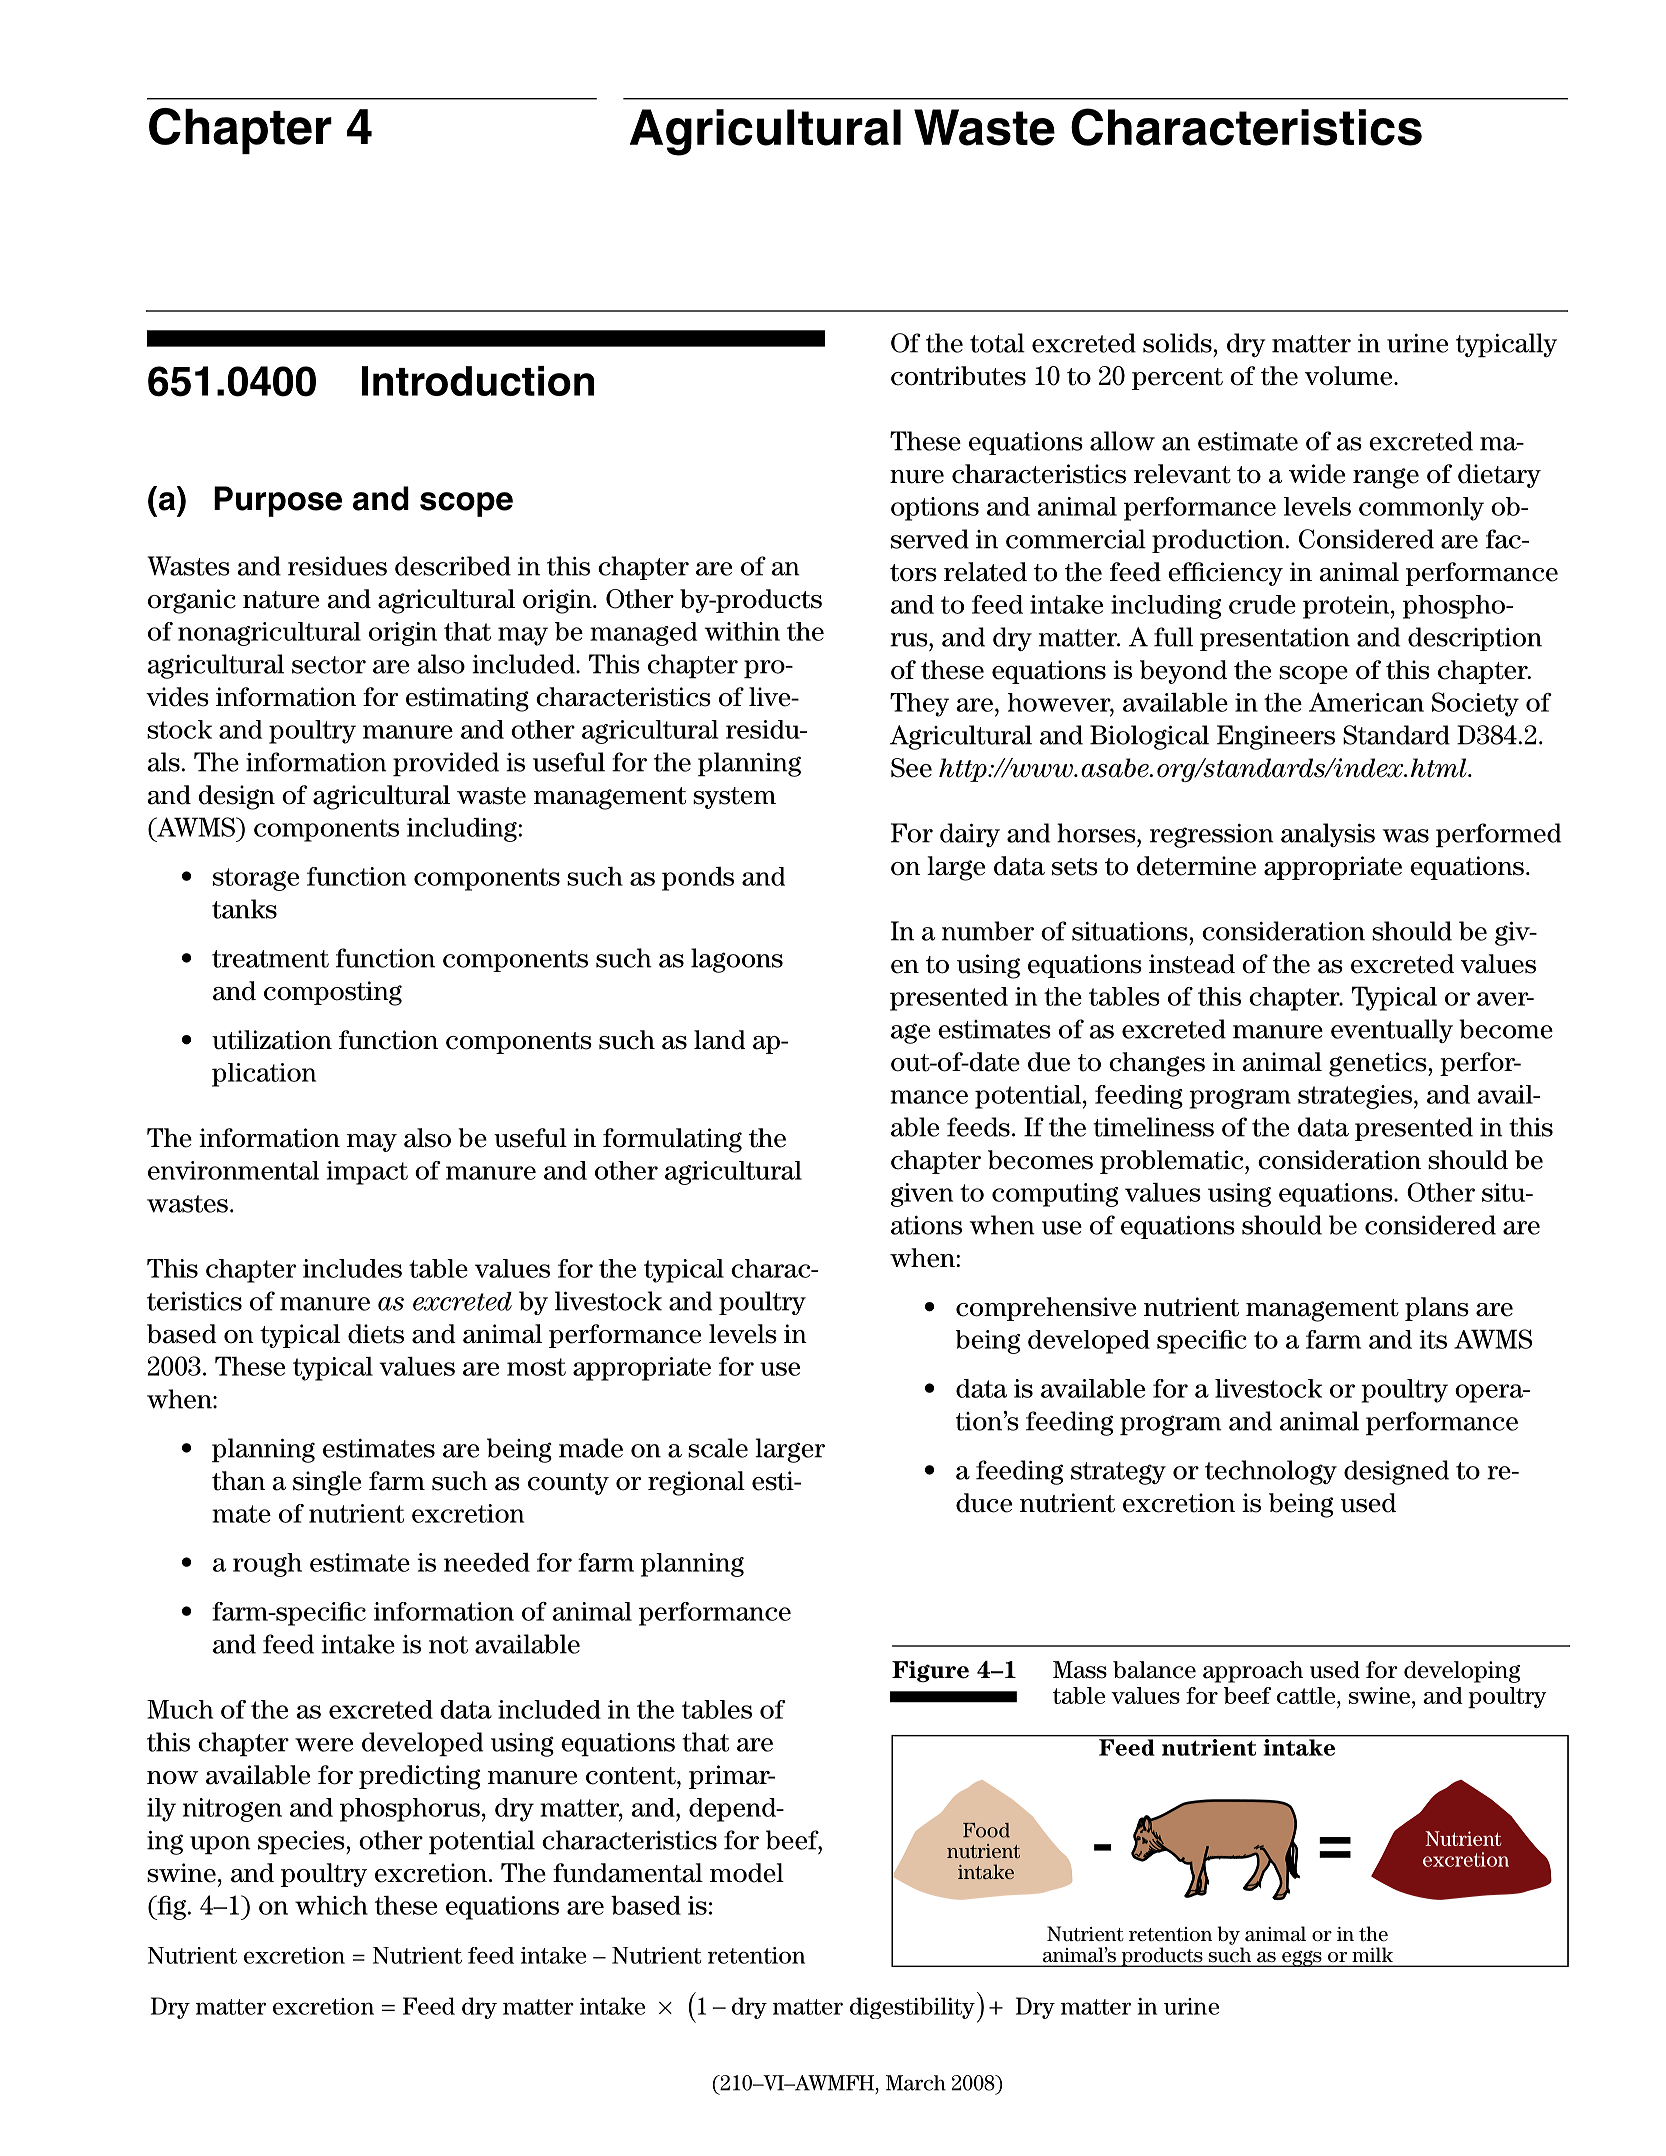 Image resolution: width=1666 pixels, height=2156 pixels. I want to click on contributes, so click(958, 376).
